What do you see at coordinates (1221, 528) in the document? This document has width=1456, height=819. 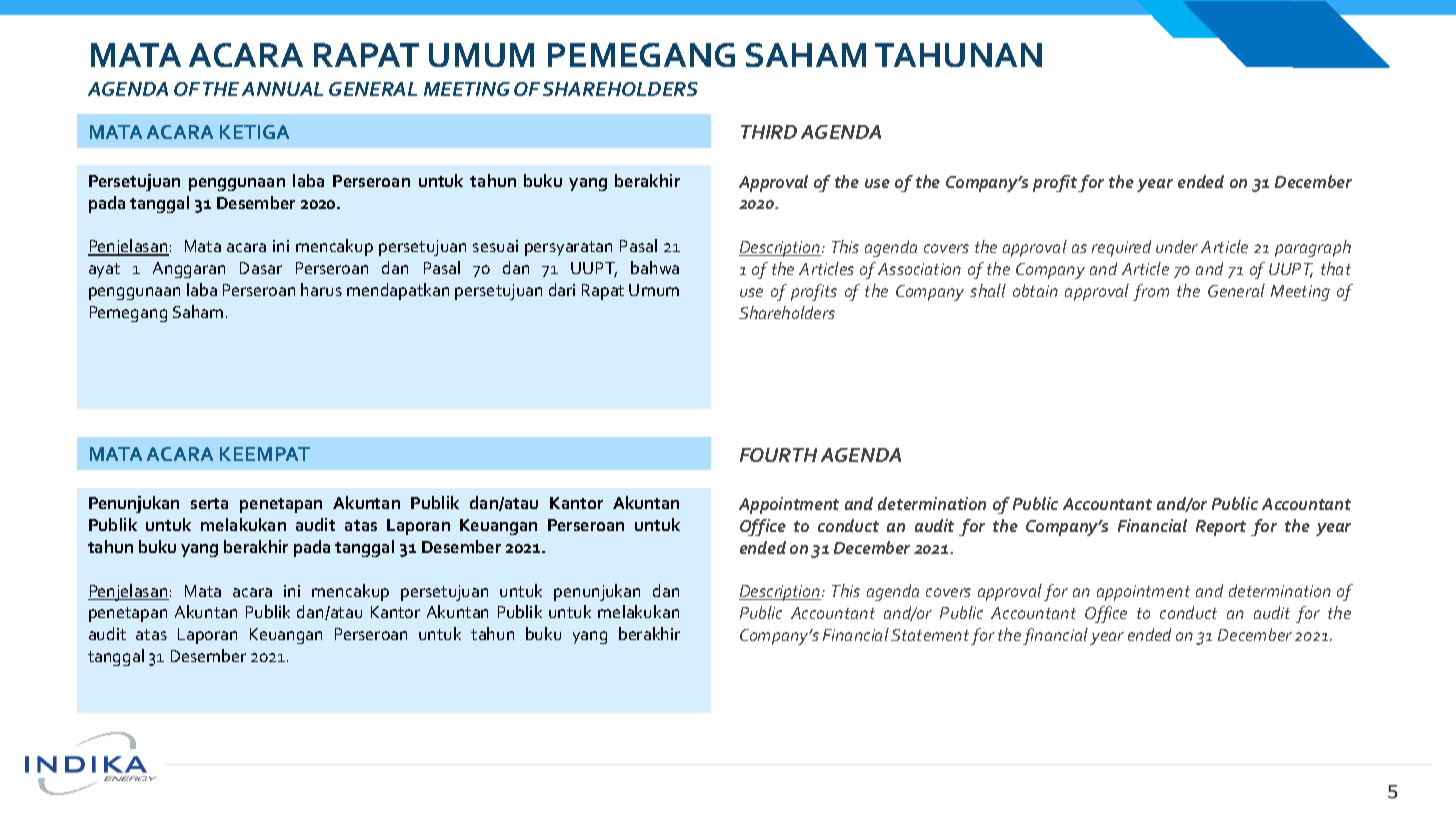 I see `Report` at bounding box center [1221, 528].
